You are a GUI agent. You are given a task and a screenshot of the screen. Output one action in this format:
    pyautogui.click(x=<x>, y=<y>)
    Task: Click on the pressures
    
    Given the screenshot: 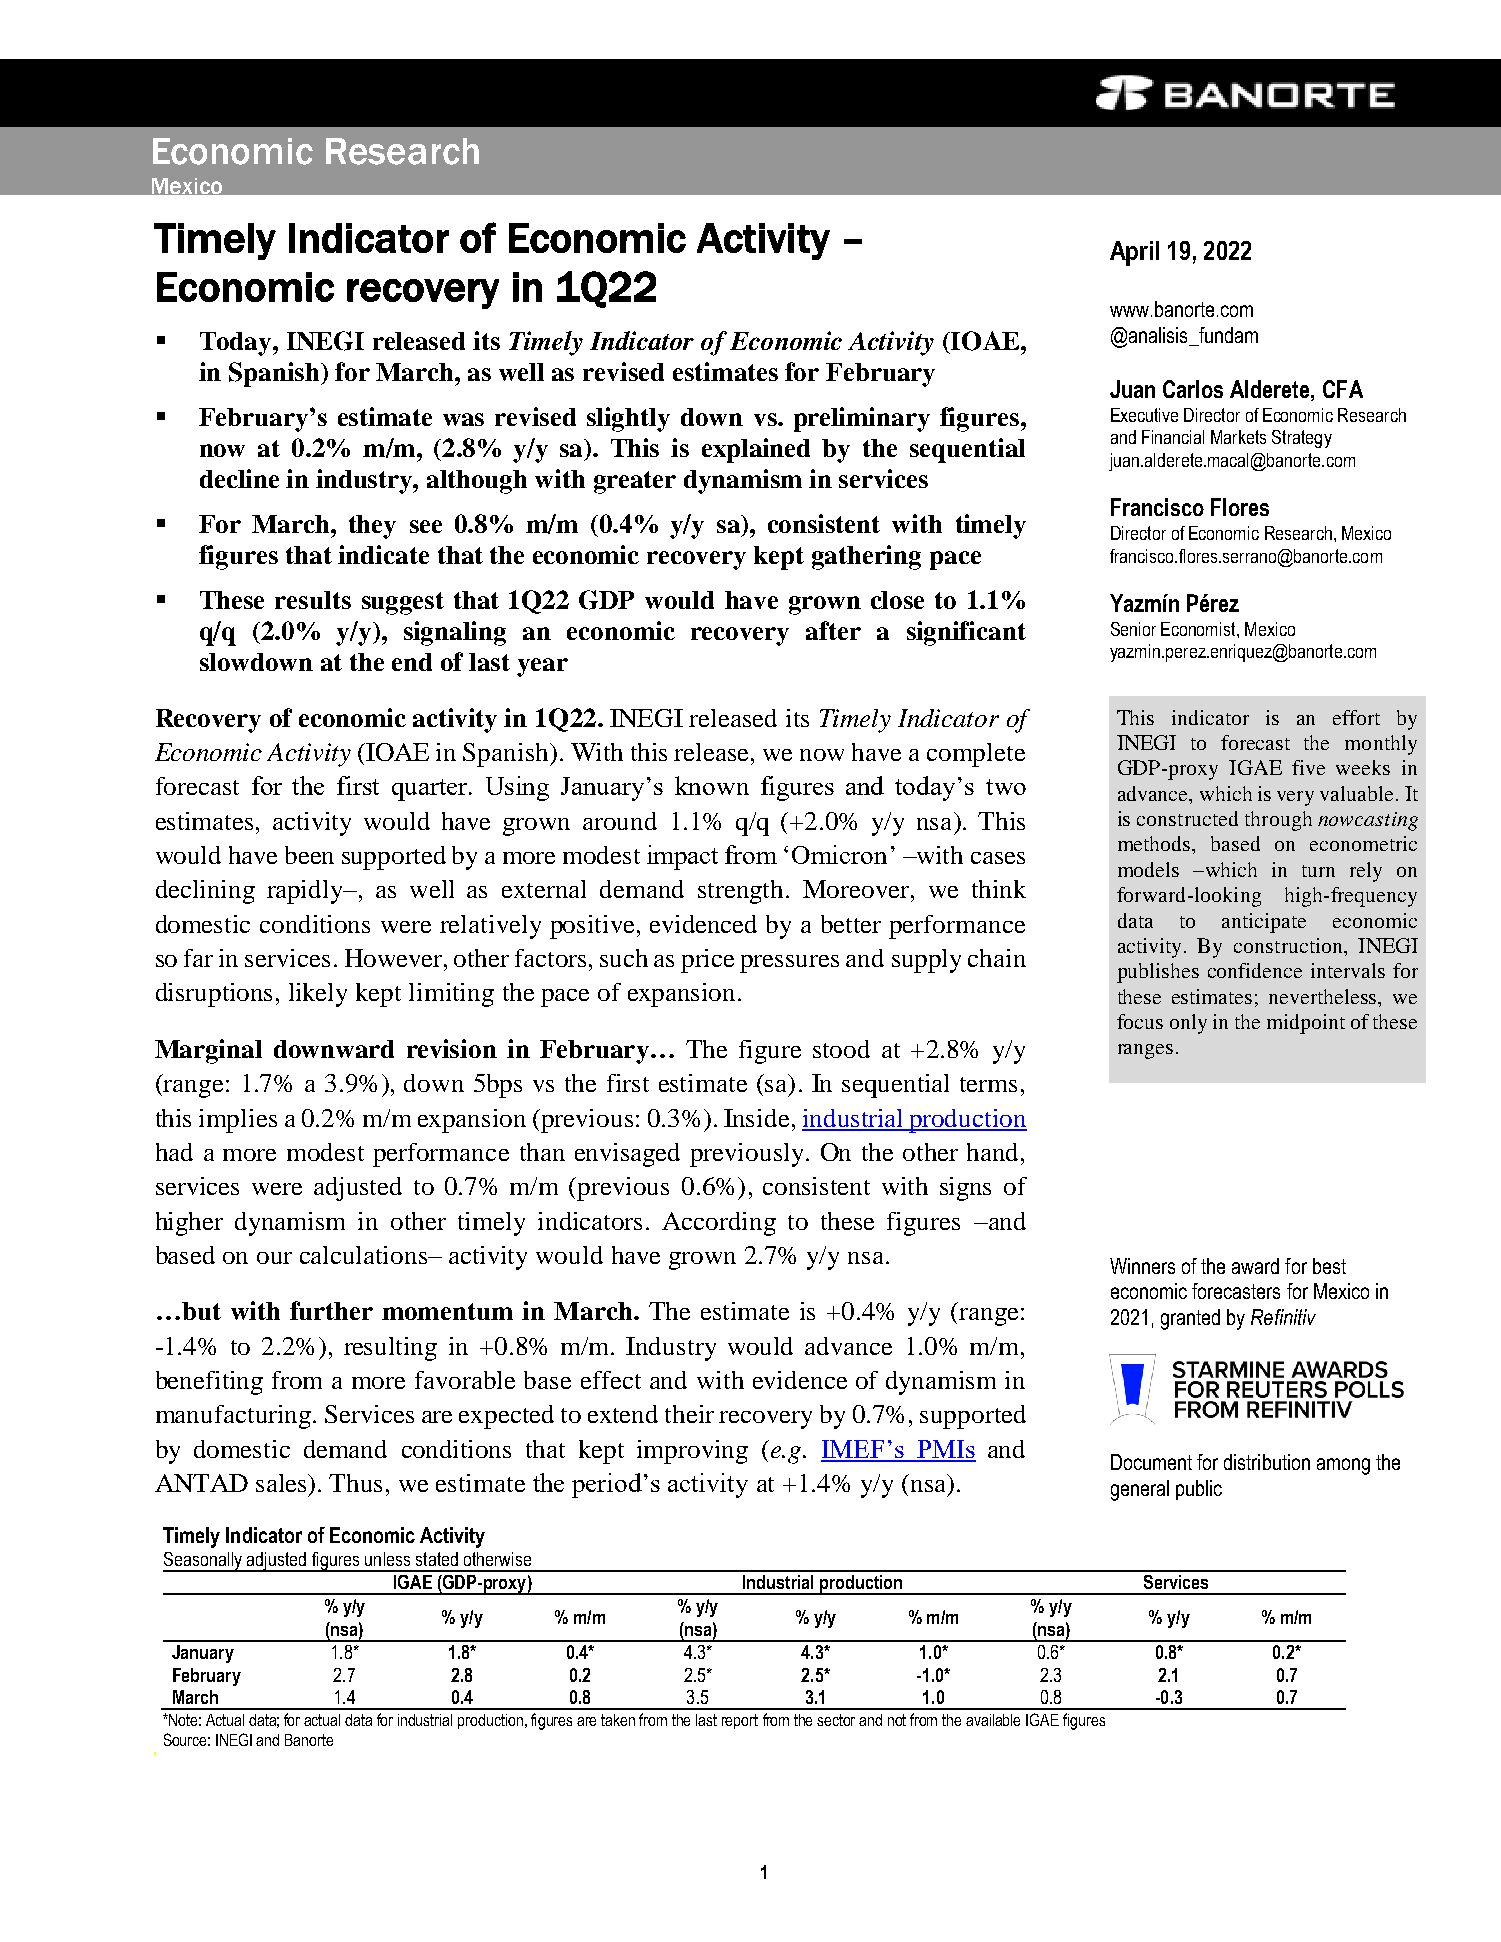 What is the action you would take?
    pyautogui.click(x=789, y=964)
